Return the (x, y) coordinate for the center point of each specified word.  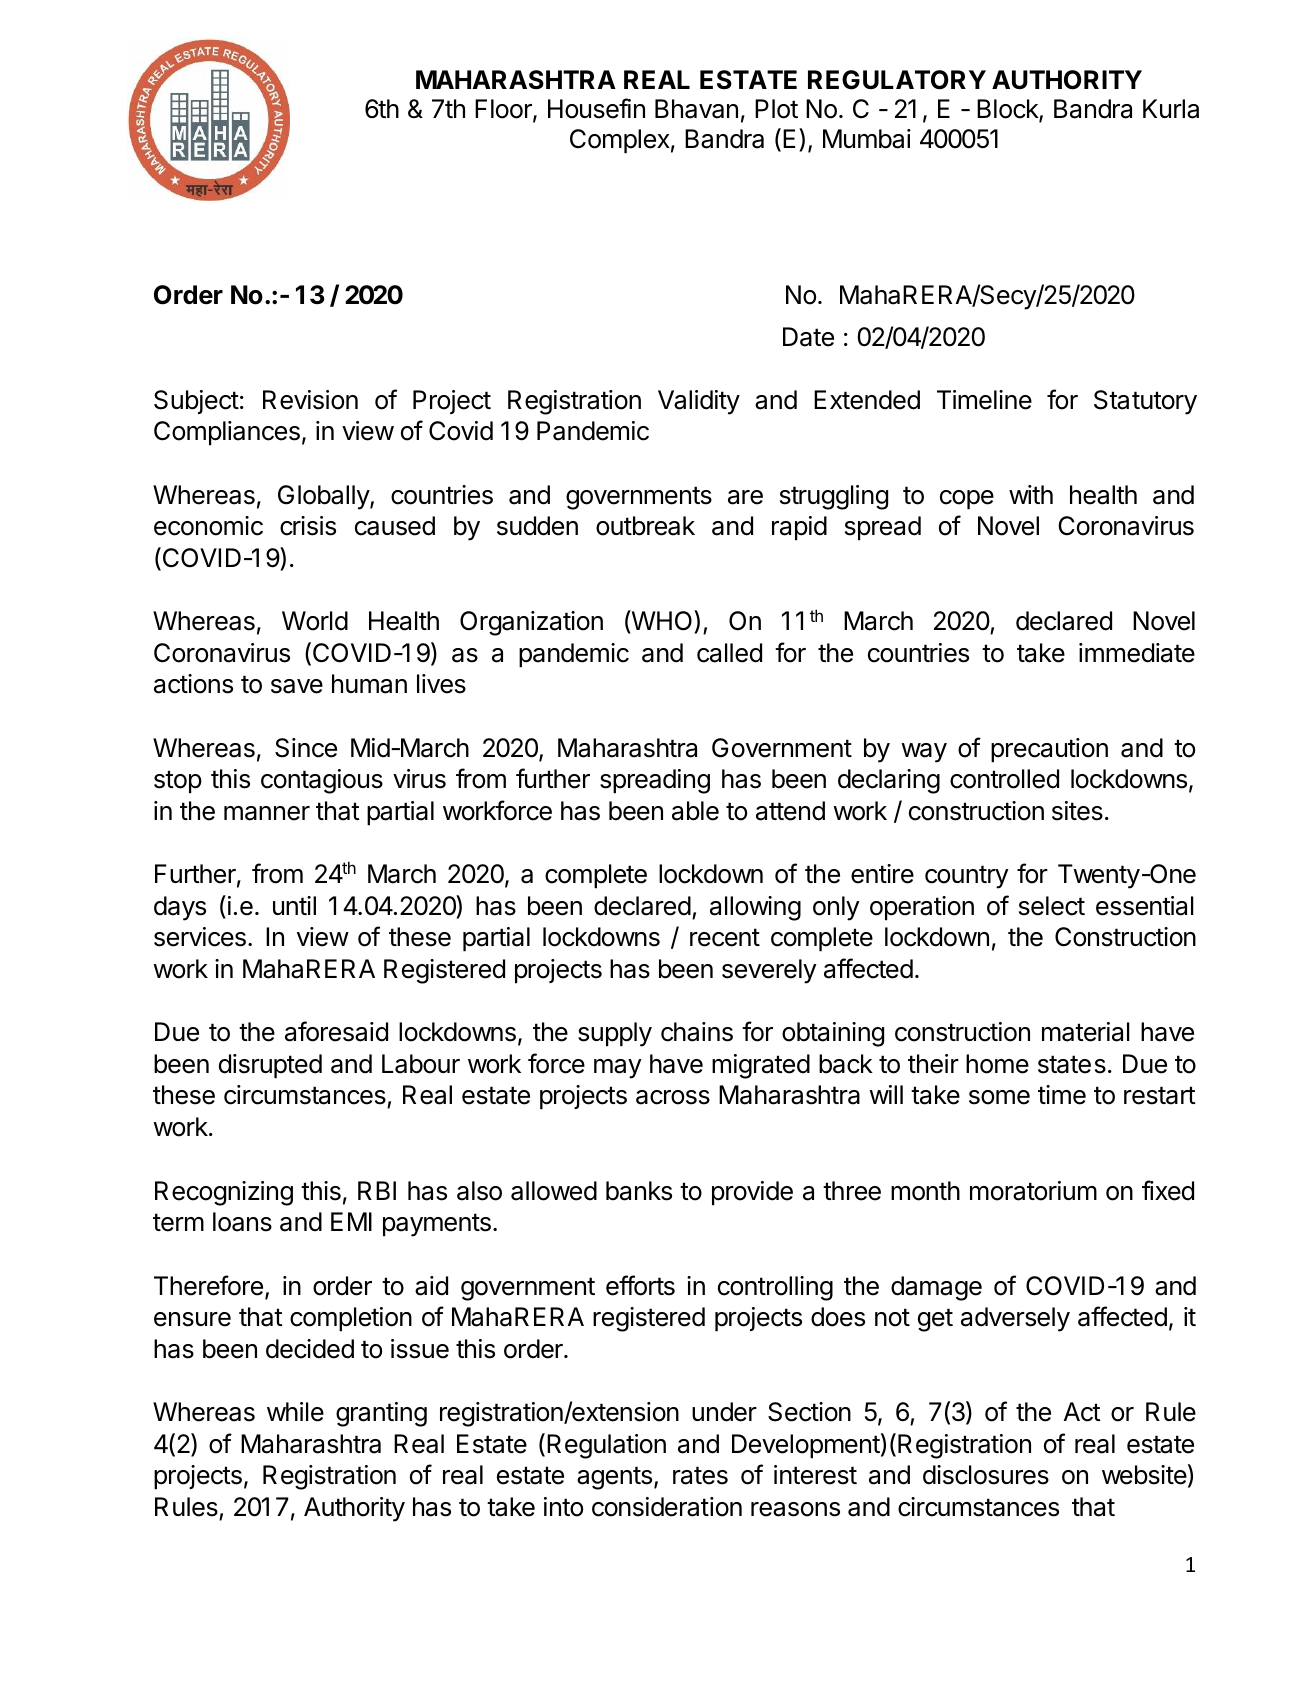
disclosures (986, 1475)
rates (700, 1475)
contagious (322, 781)
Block (1008, 110)
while (295, 1412)
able (695, 811)
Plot (776, 109)
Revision (310, 400)
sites (1077, 811)
